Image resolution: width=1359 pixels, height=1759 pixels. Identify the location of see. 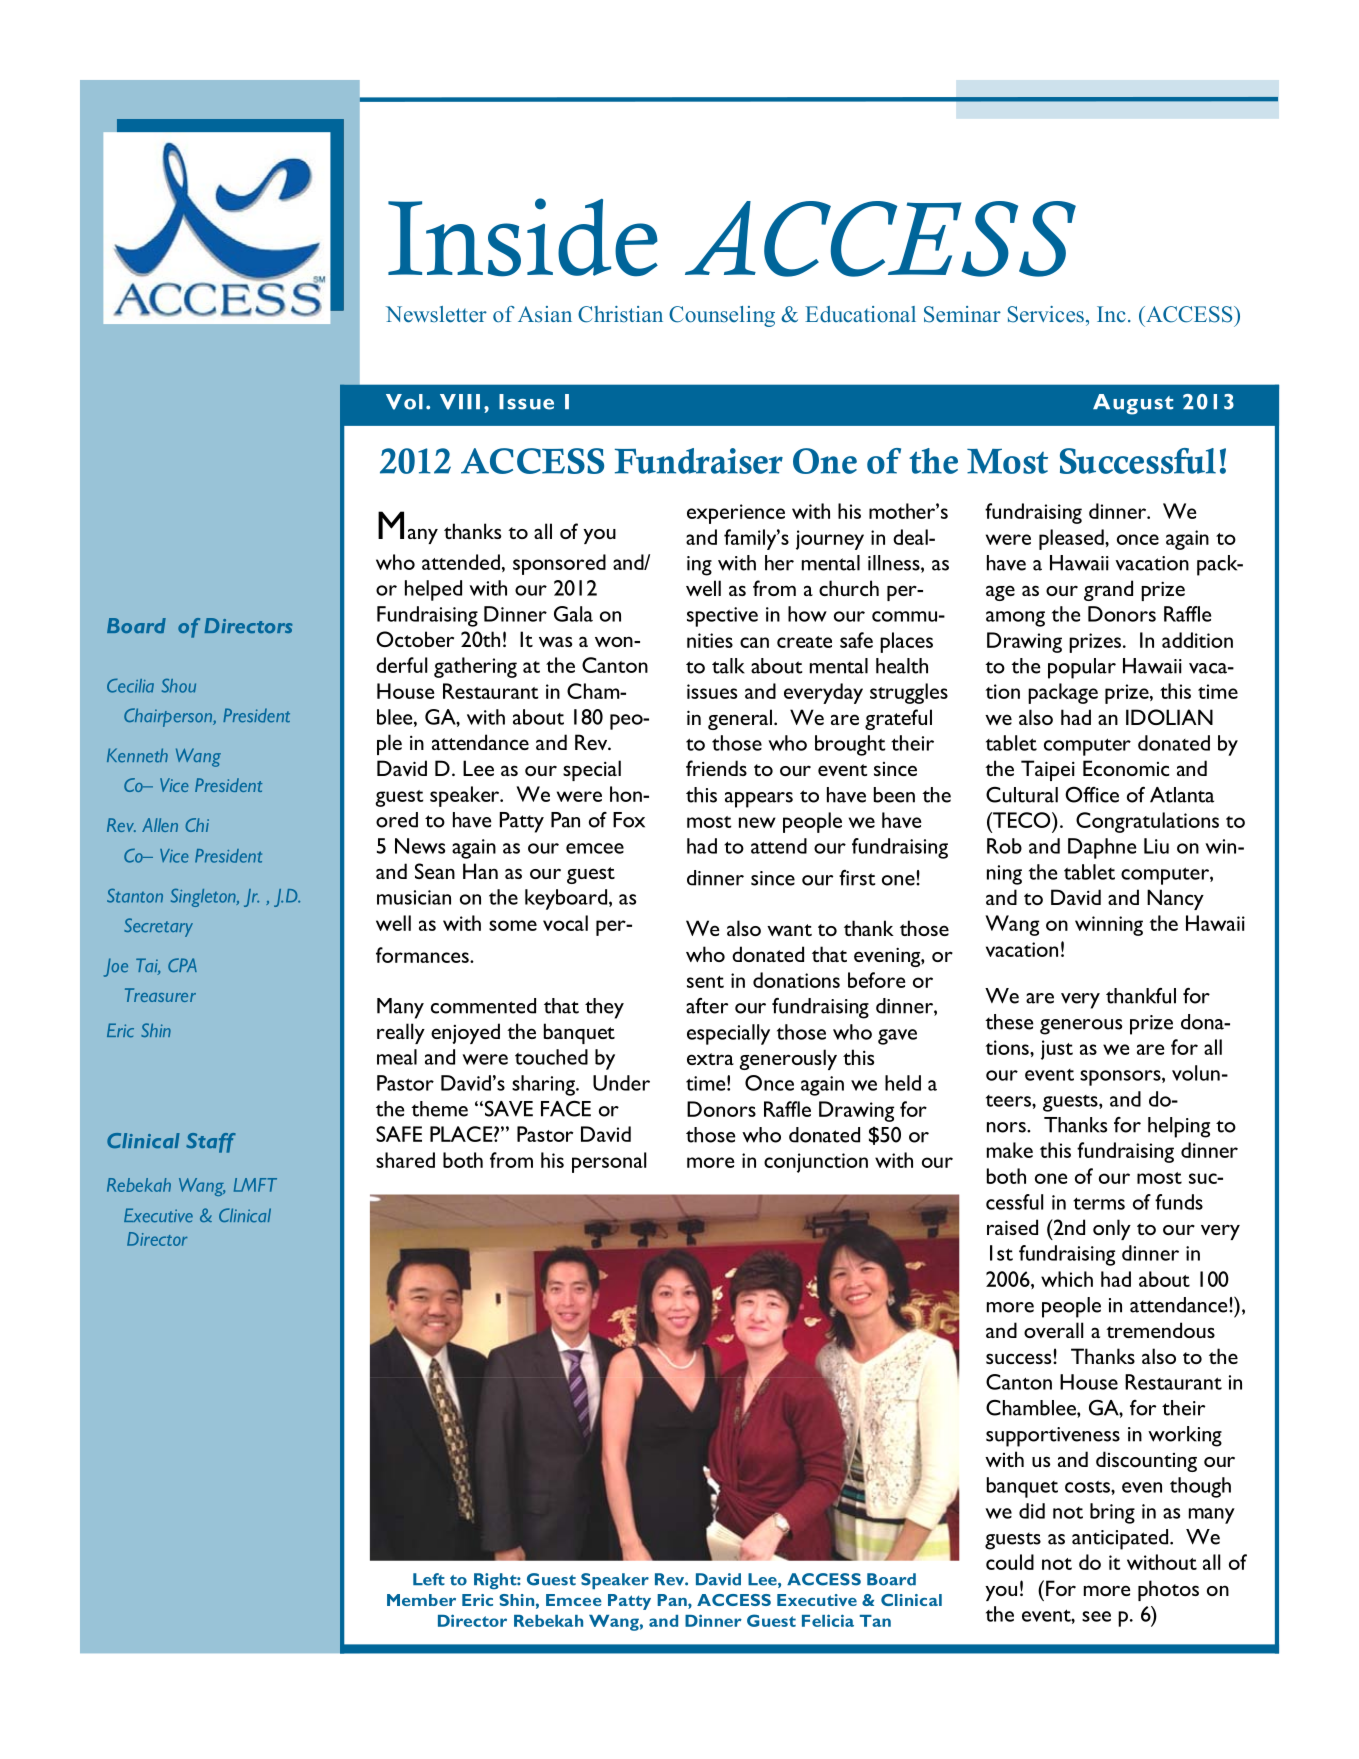
(1096, 1616).
